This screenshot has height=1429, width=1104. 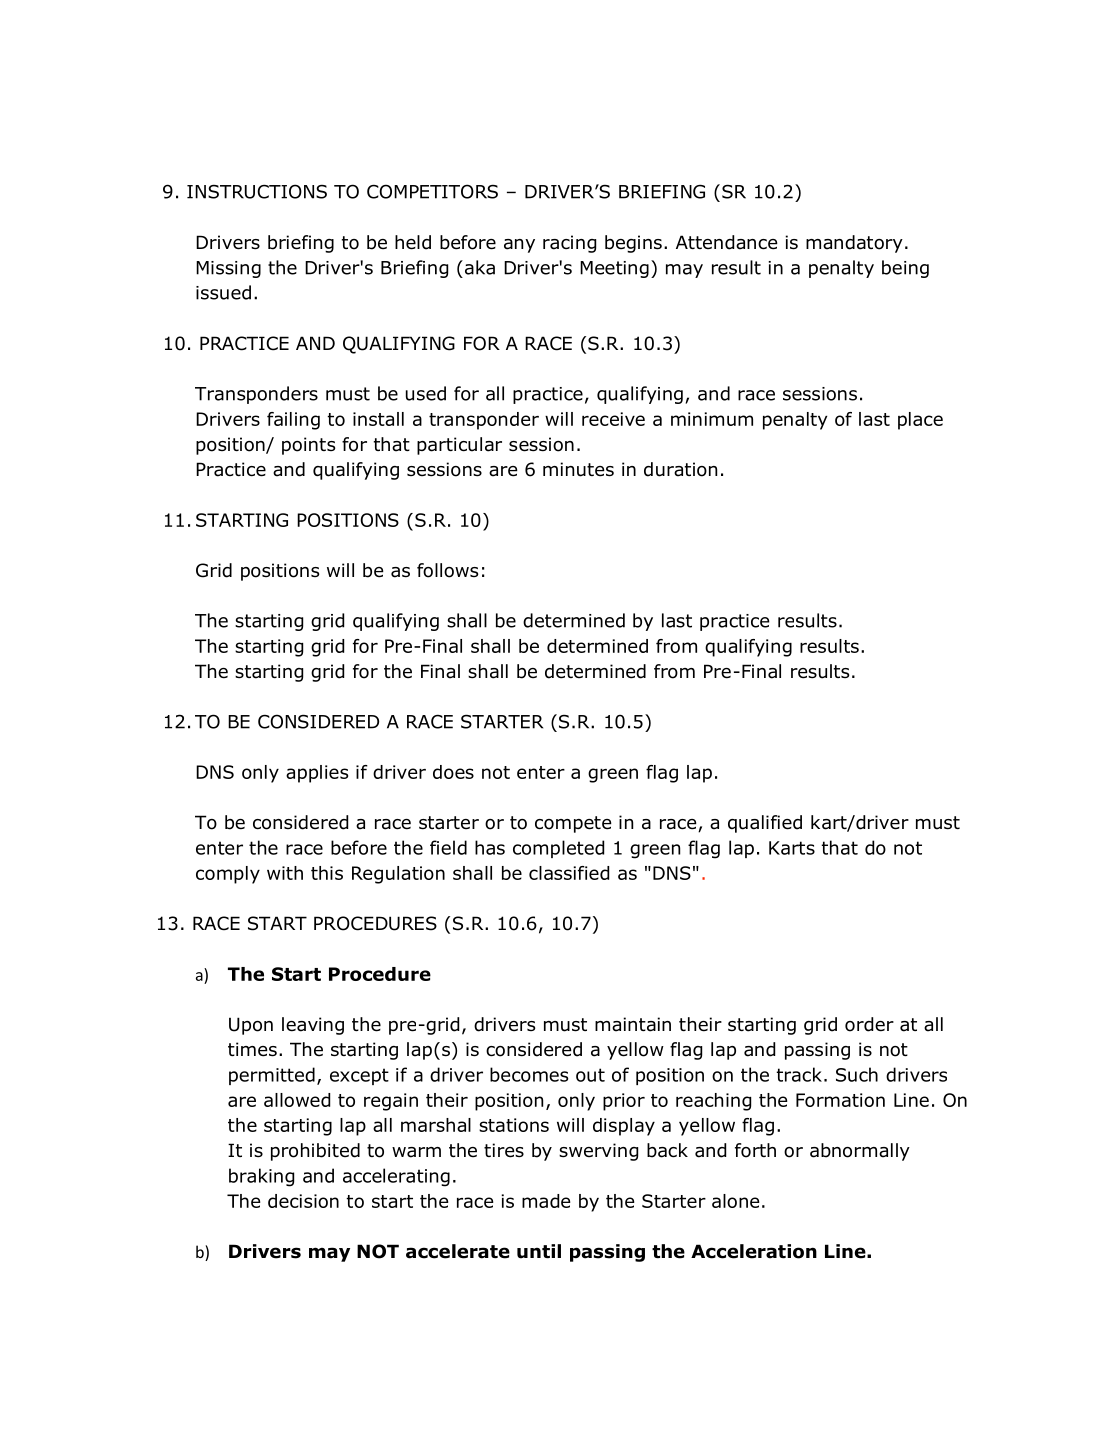 I want to click on made, so click(x=546, y=1201).
